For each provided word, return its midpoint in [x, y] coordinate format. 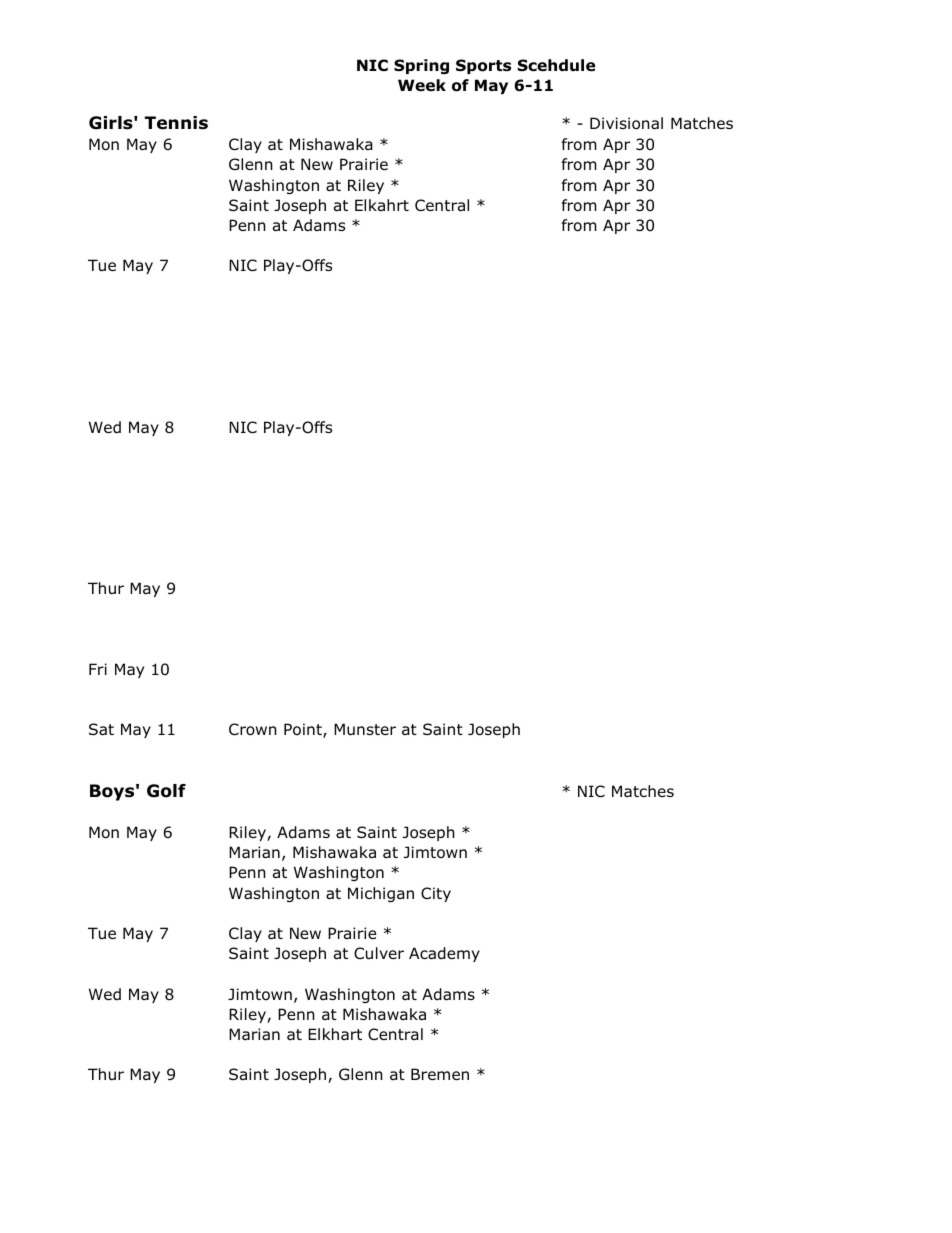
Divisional [626, 123]
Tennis [176, 123]
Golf [166, 791]
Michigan [381, 894]
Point [304, 730]
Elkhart [335, 1034]
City [436, 894]
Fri [98, 669]
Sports [483, 66]
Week [422, 85]
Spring [421, 66]
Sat [101, 729]
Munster [365, 729]
